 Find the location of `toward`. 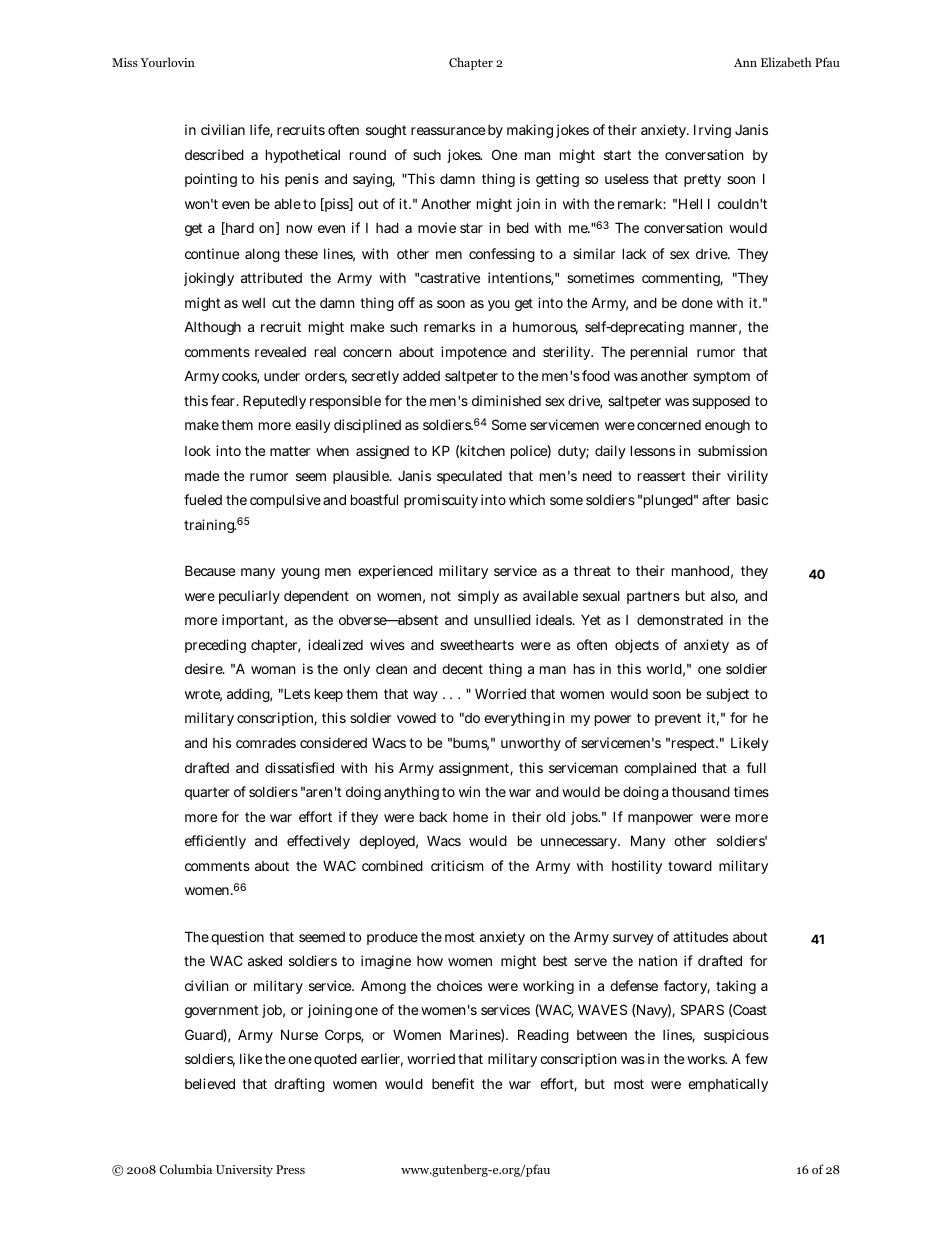

toward is located at coordinates (690, 865).
